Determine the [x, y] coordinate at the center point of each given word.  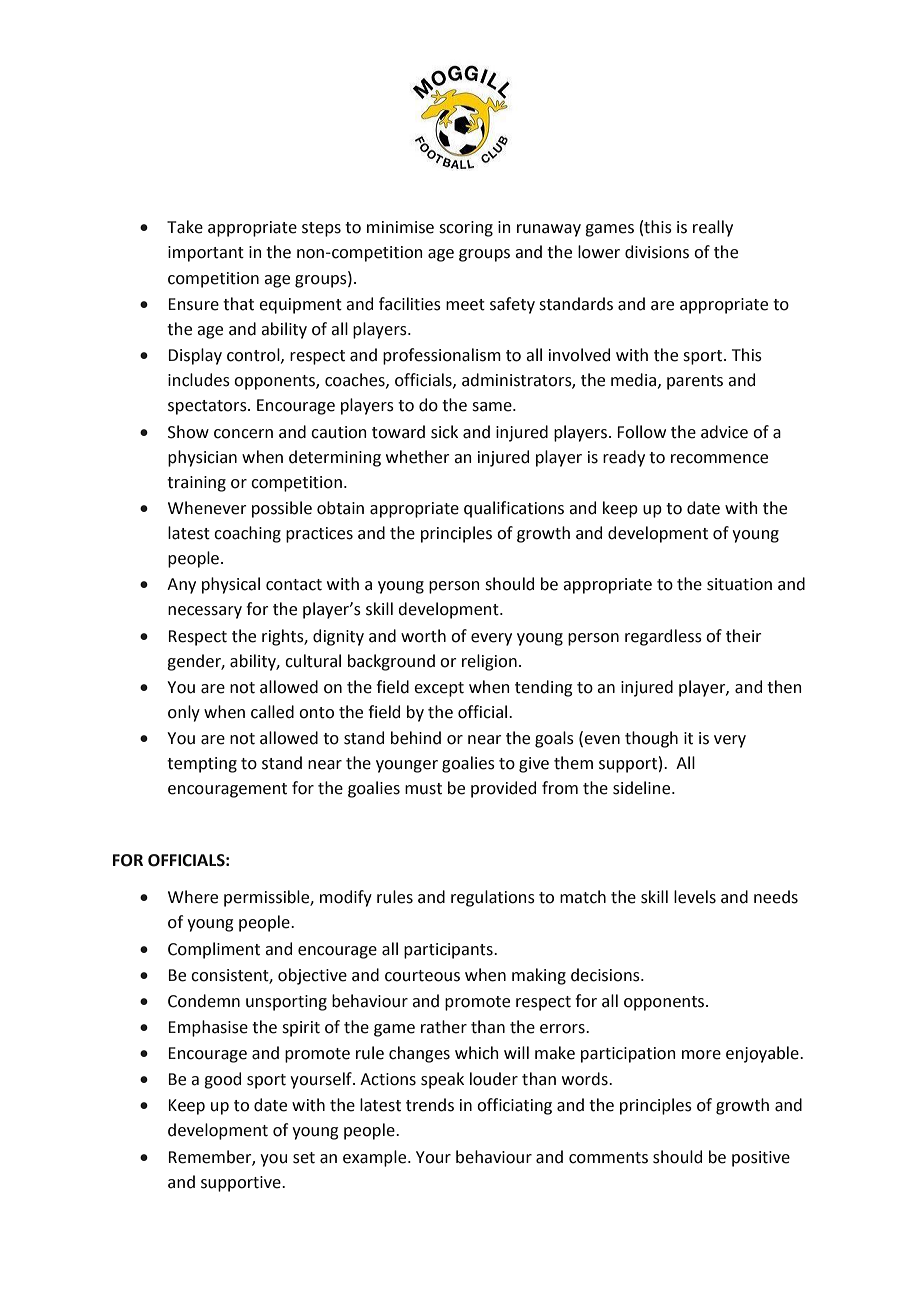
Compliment [214, 950]
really [713, 228]
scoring [466, 229]
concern [243, 434]
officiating [514, 1106]
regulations [493, 898]
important [206, 254]
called [272, 712]
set [304, 1158]
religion [489, 662]
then [784, 687]
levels [695, 897]
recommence [719, 459]
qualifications [514, 509]
